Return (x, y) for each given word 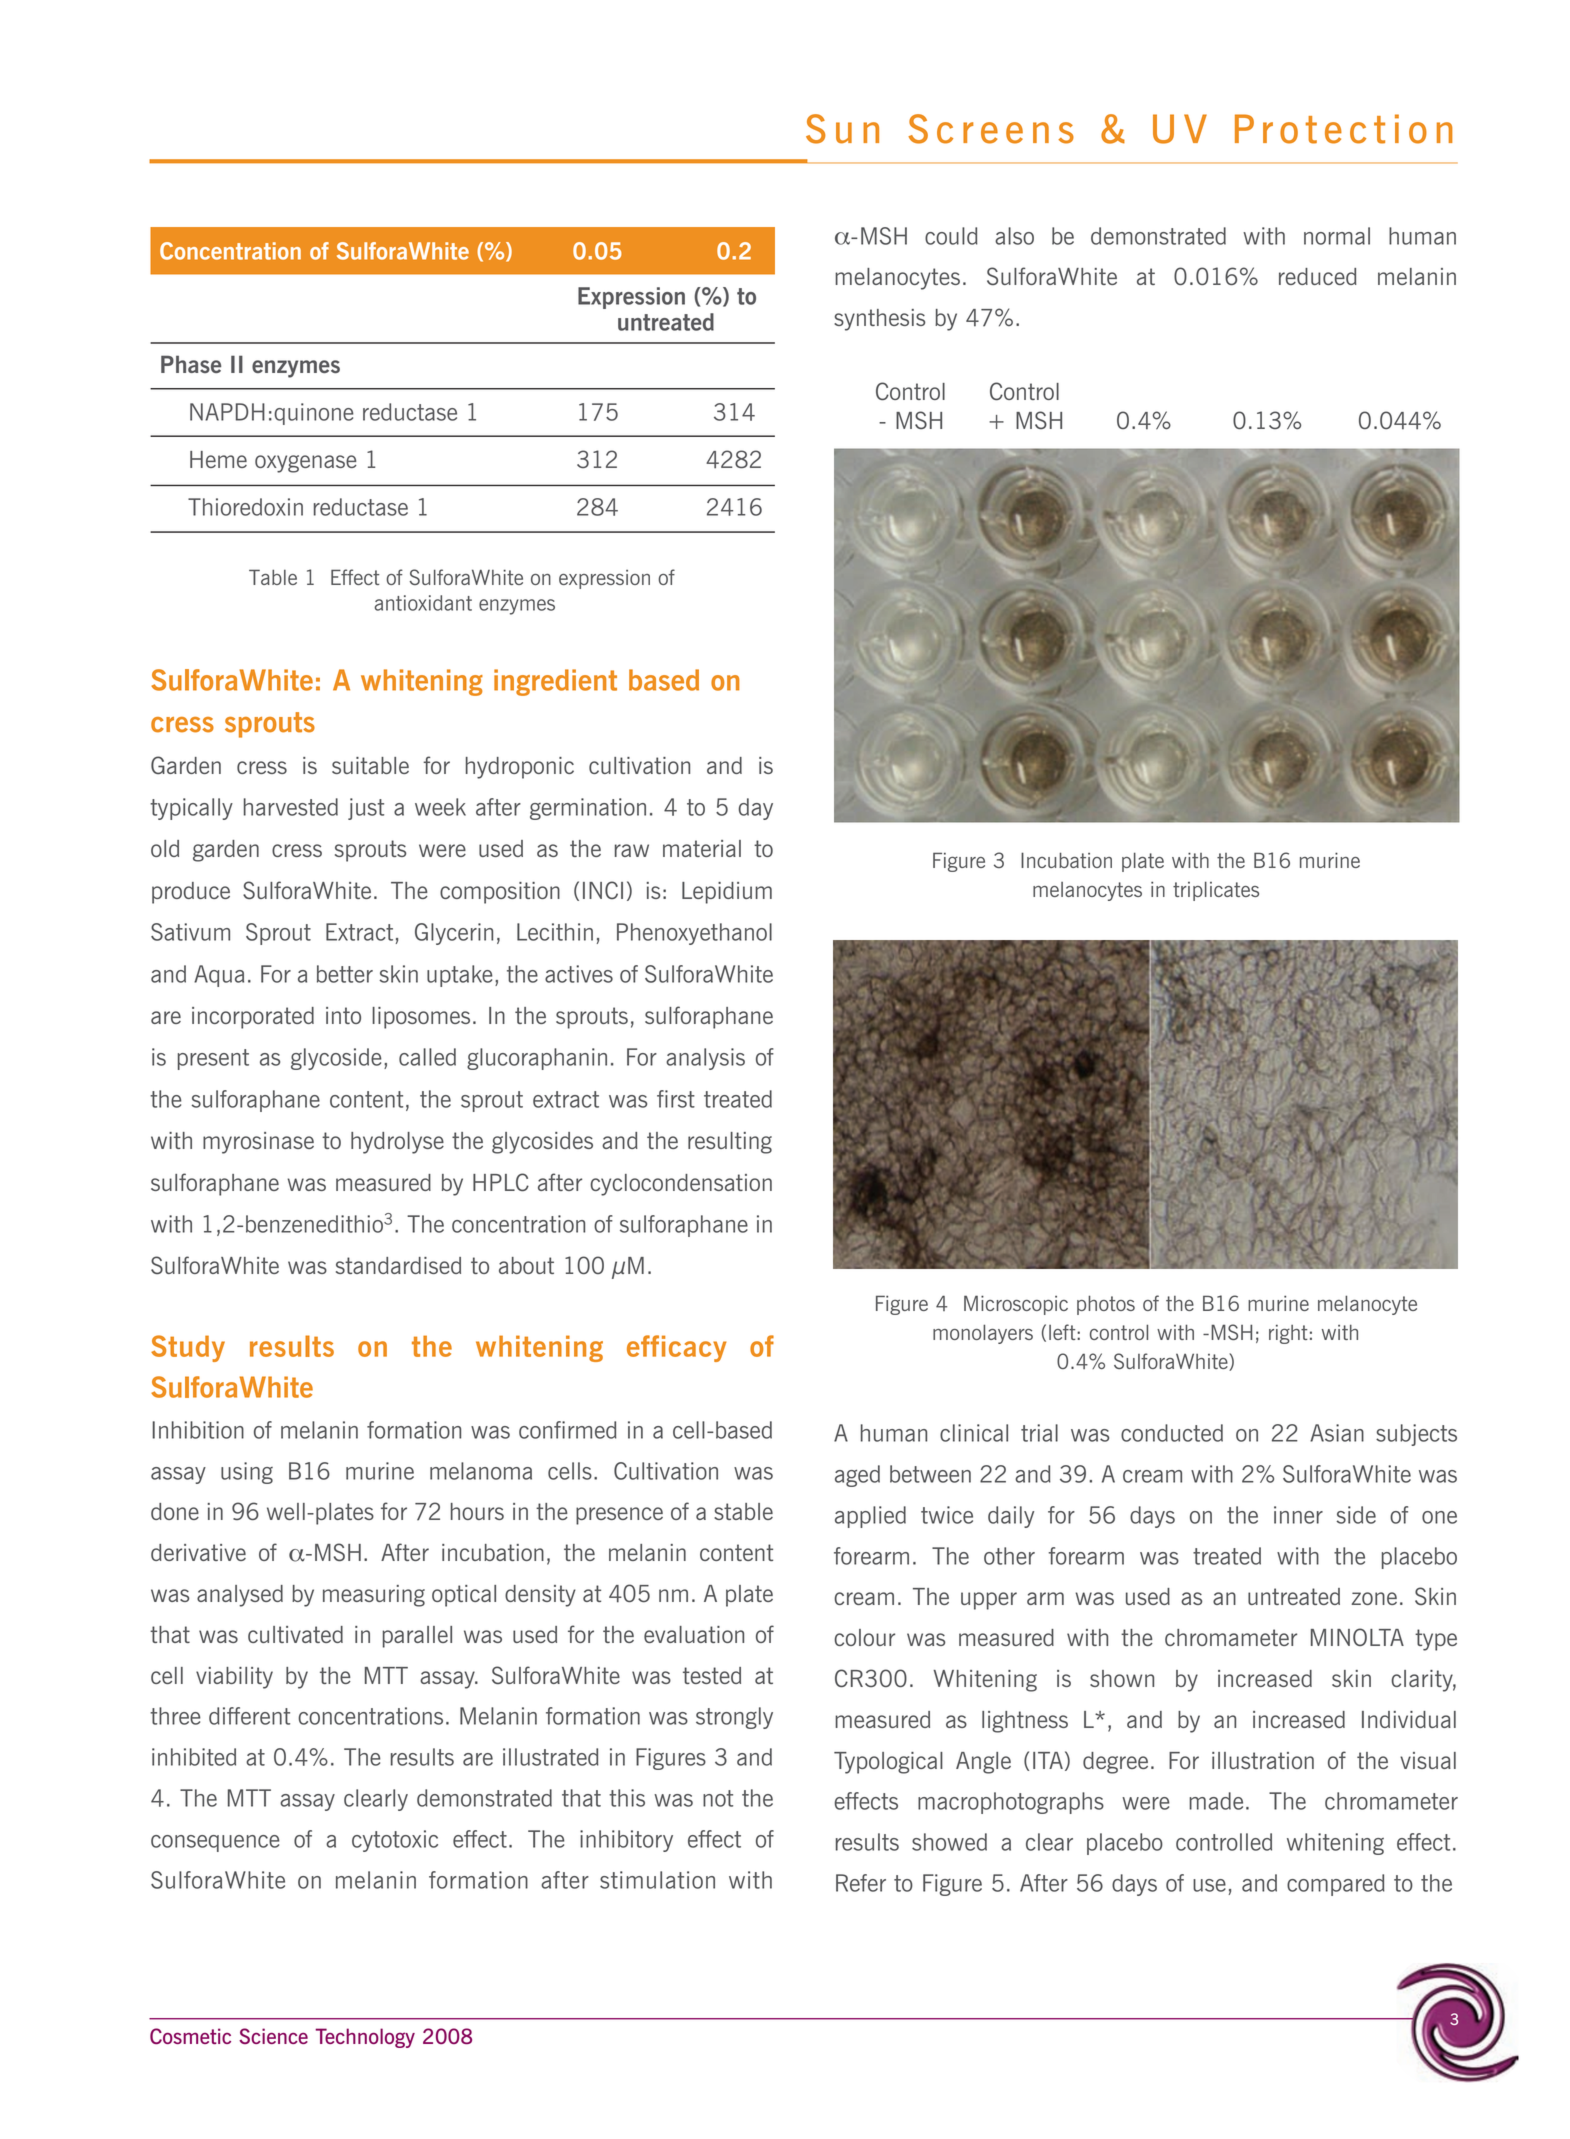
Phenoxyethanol (694, 934)
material (702, 848)
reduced (1318, 276)
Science (273, 2036)
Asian (1337, 1433)
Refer (861, 1883)
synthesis (879, 320)
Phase (191, 364)
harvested (291, 807)
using (247, 1473)
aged (857, 1476)
